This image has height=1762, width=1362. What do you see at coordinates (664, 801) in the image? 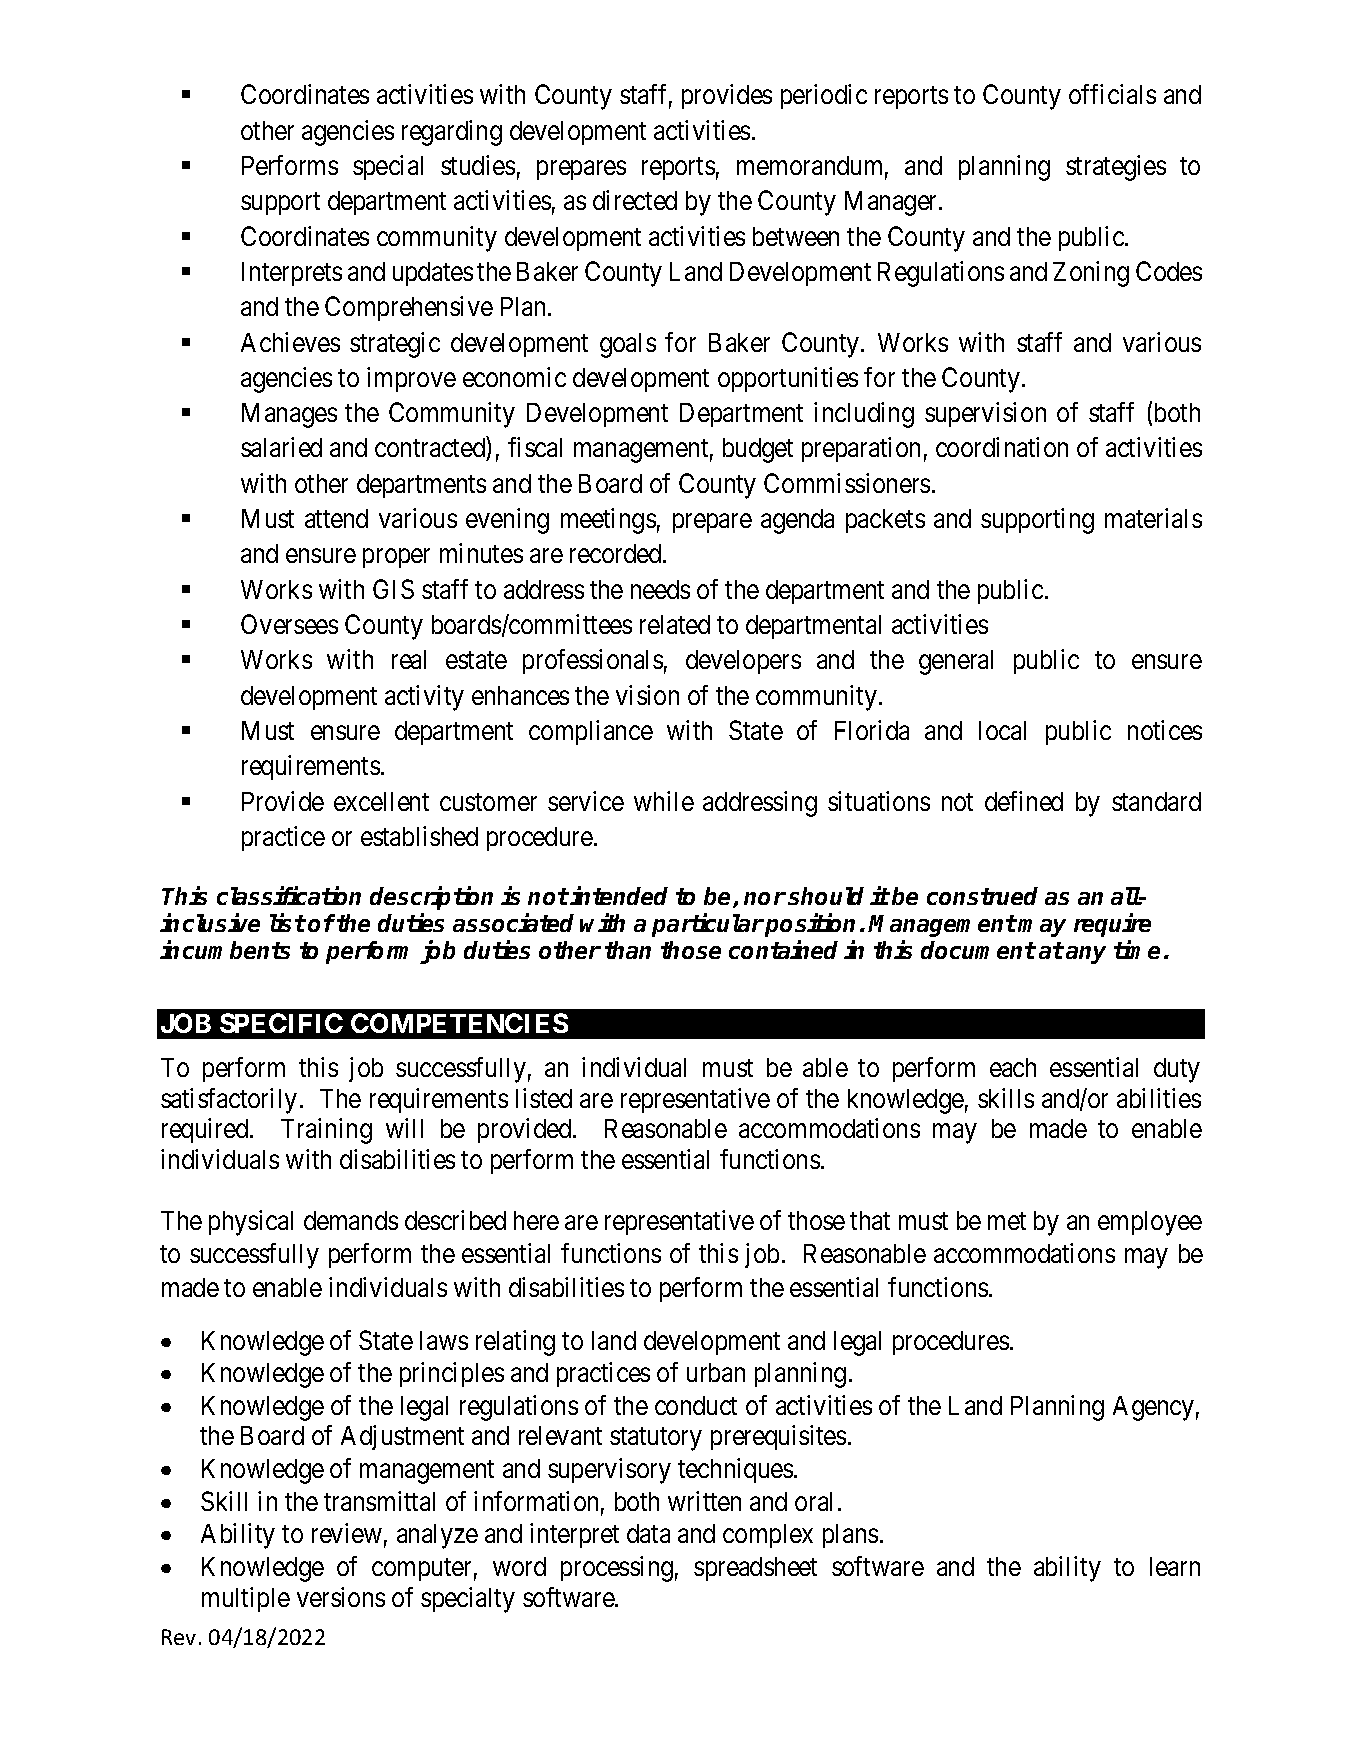
I see `while` at bounding box center [664, 801].
